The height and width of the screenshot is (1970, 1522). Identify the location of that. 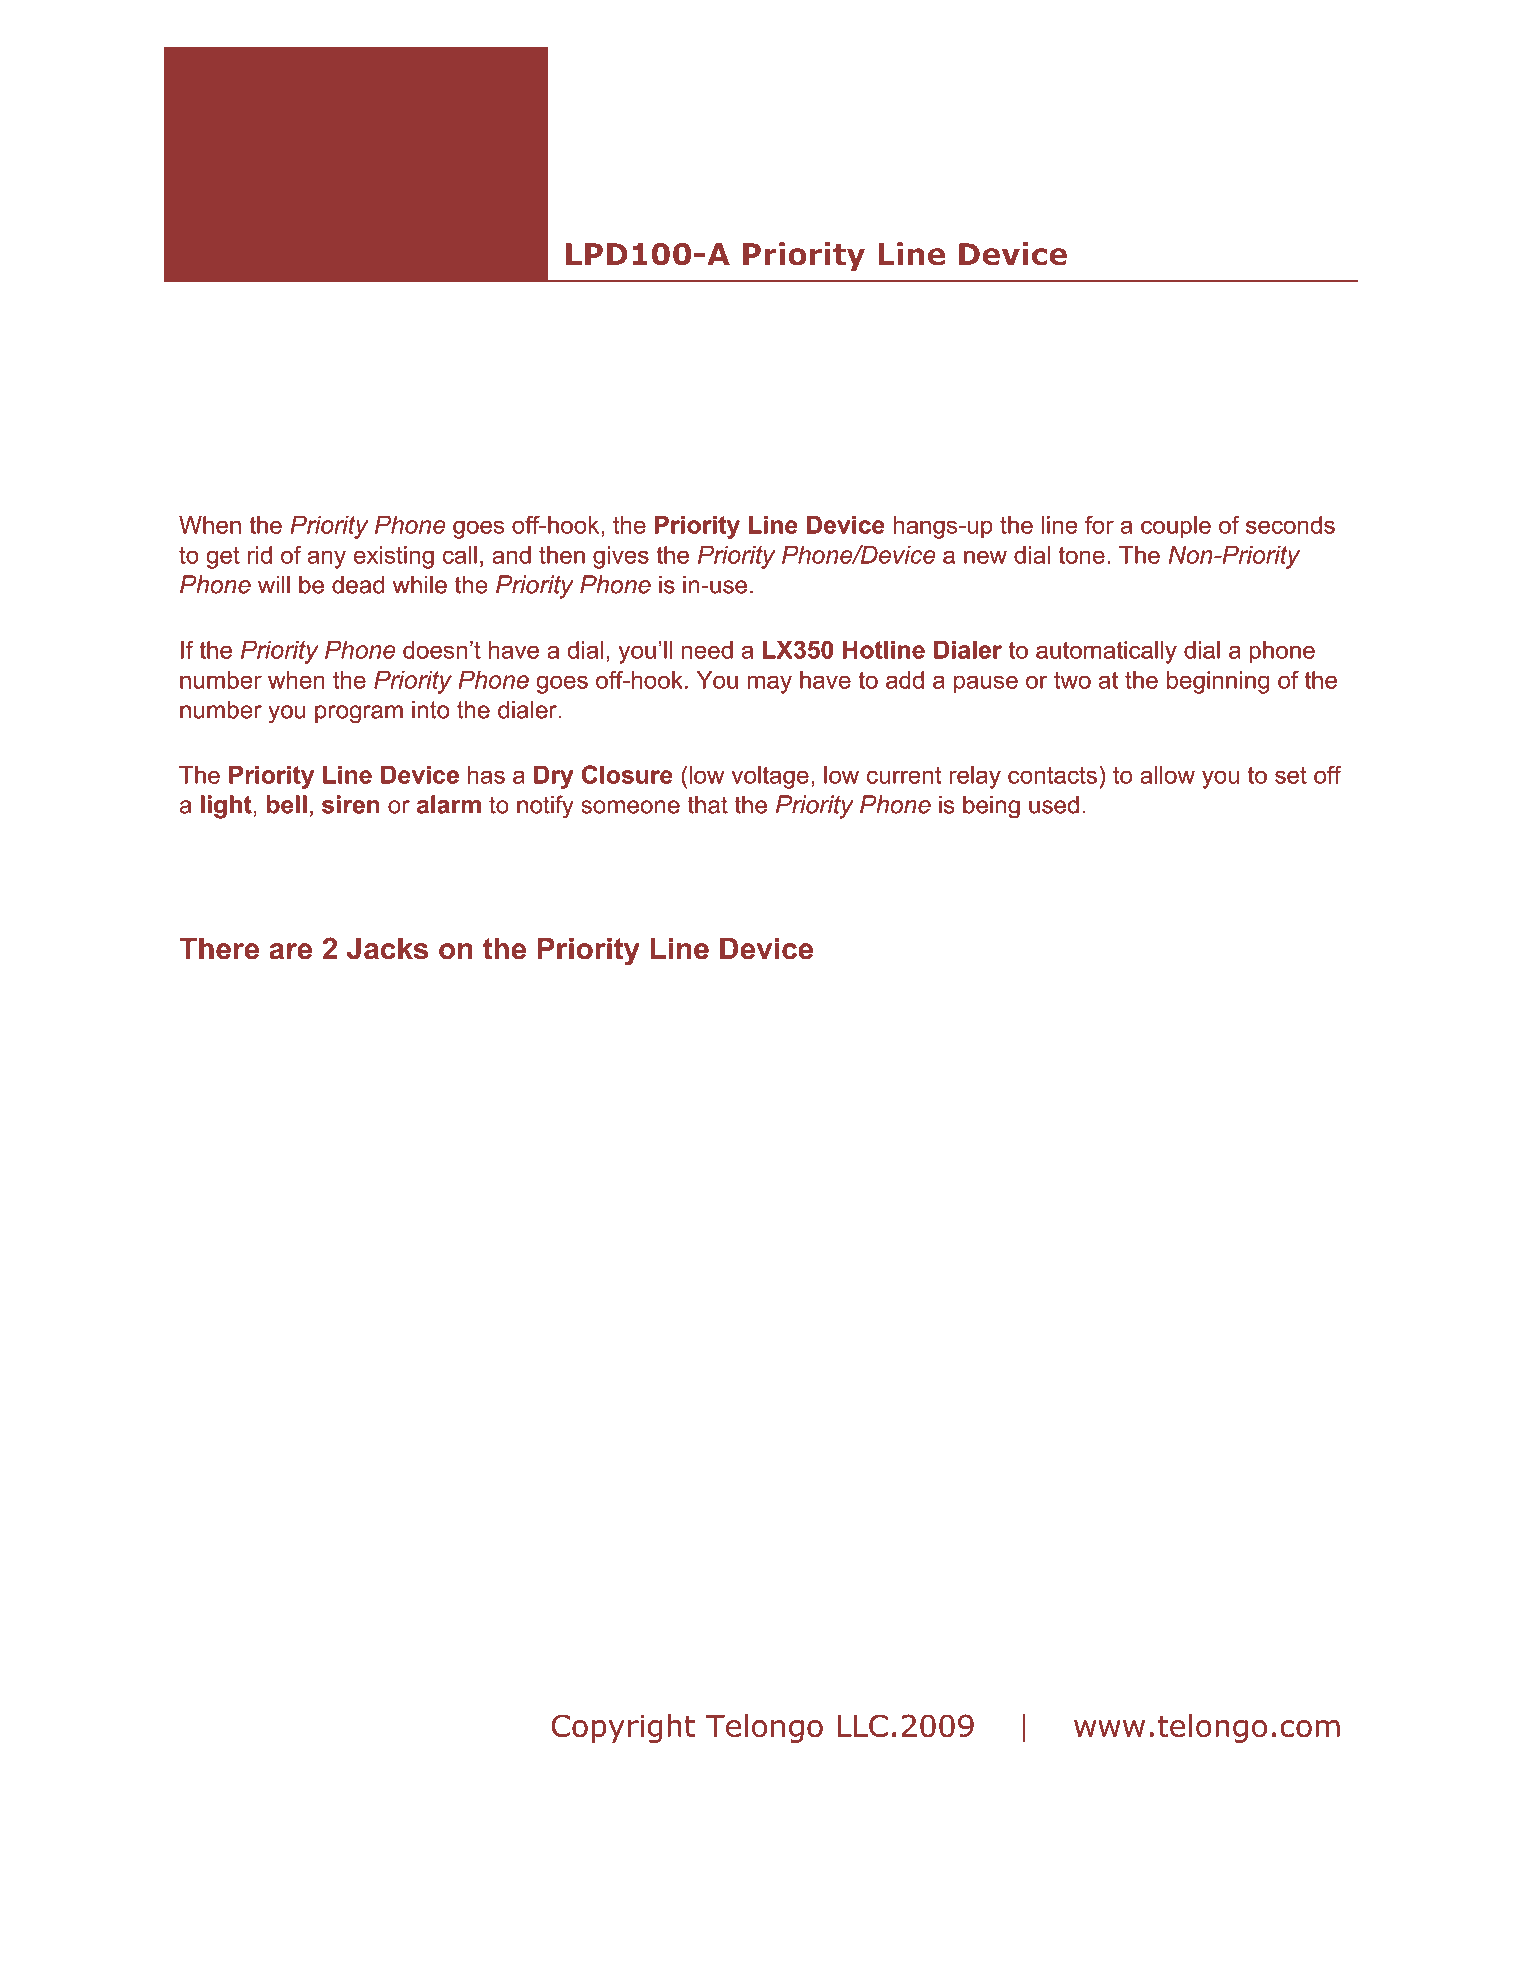
(707, 805).
